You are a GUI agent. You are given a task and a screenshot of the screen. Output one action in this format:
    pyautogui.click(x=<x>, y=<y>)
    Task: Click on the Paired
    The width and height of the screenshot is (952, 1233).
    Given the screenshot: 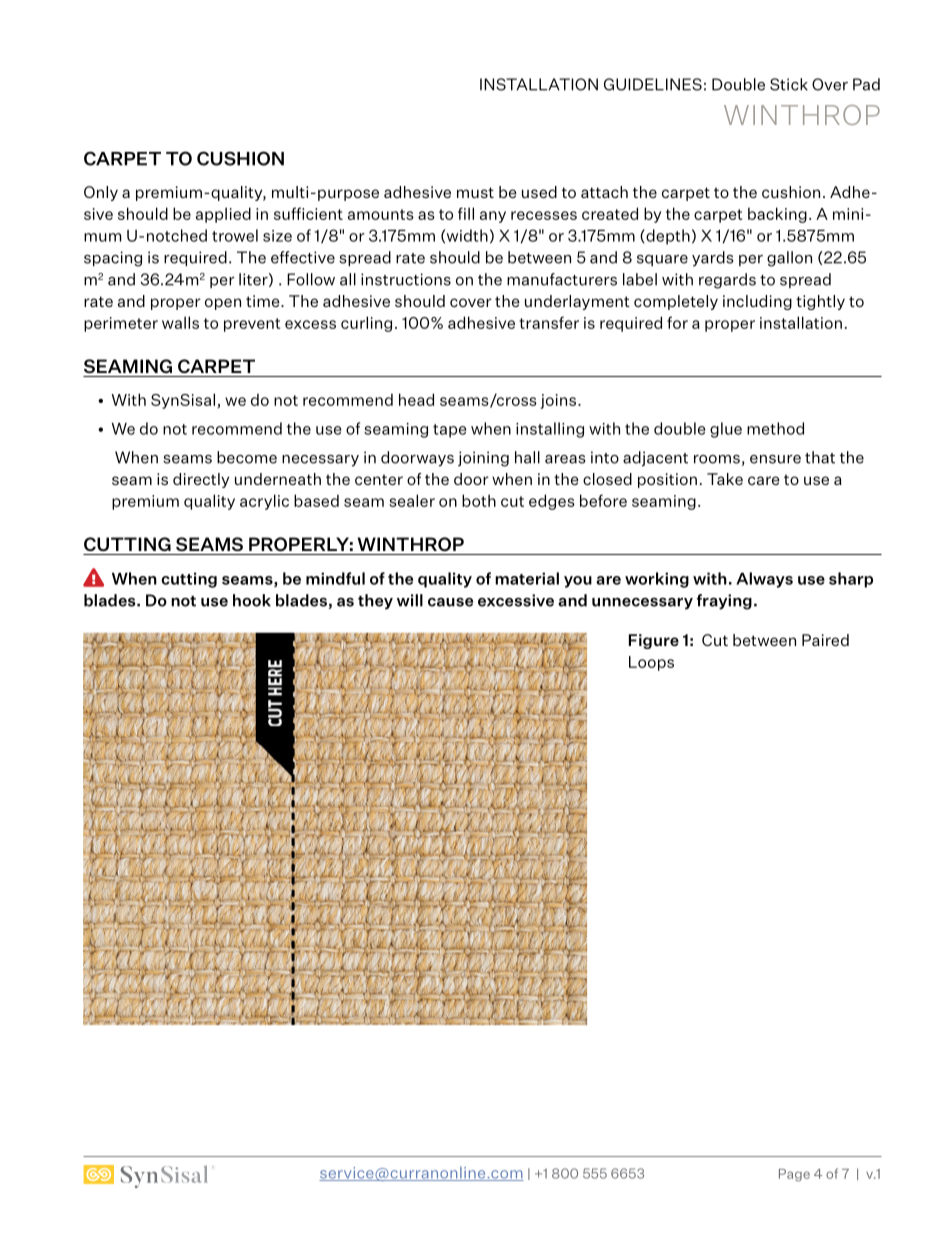 What is the action you would take?
    pyautogui.click(x=825, y=640)
